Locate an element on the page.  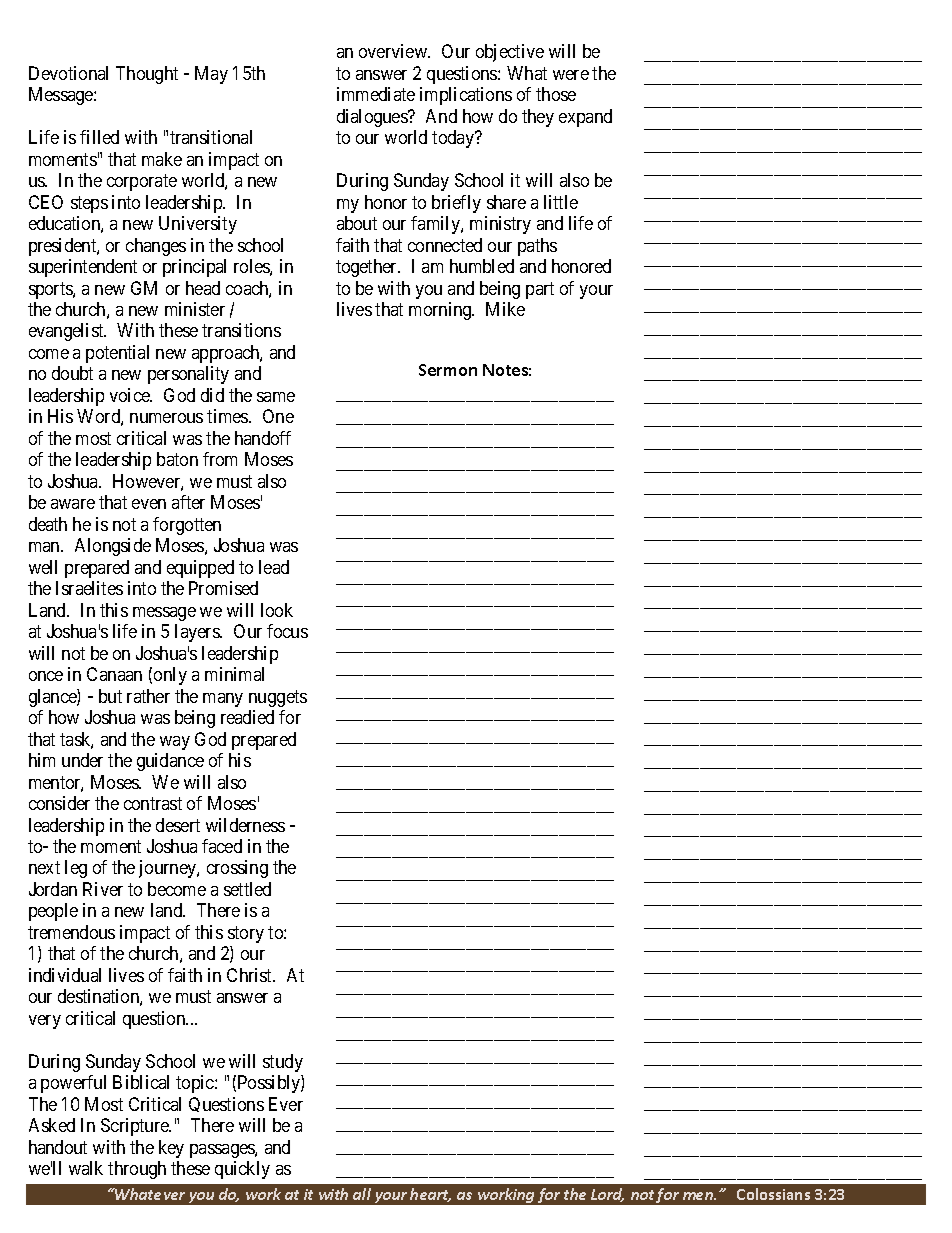
immediate is located at coordinates (376, 94).
